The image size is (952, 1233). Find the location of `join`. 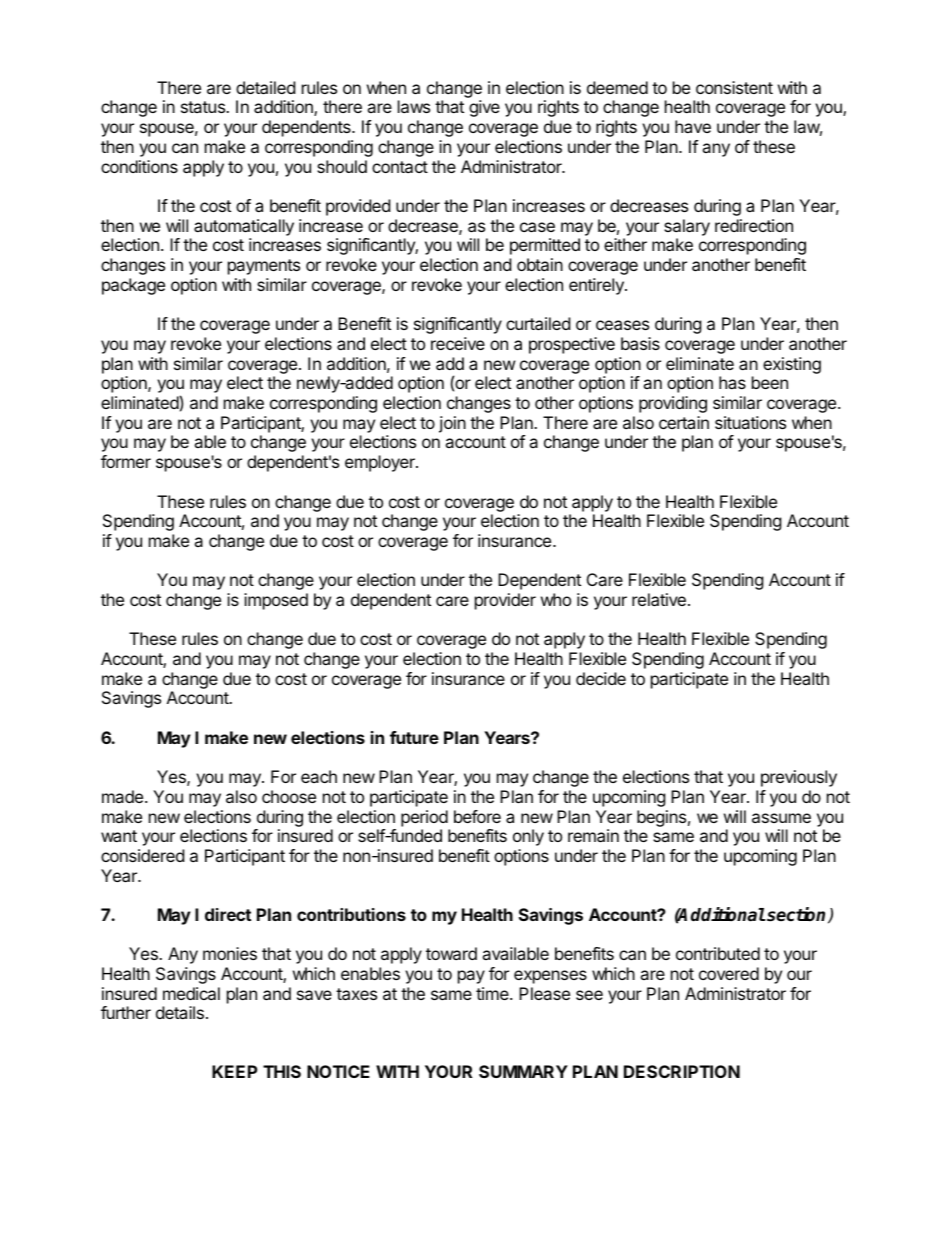

join is located at coordinates (452, 424).
